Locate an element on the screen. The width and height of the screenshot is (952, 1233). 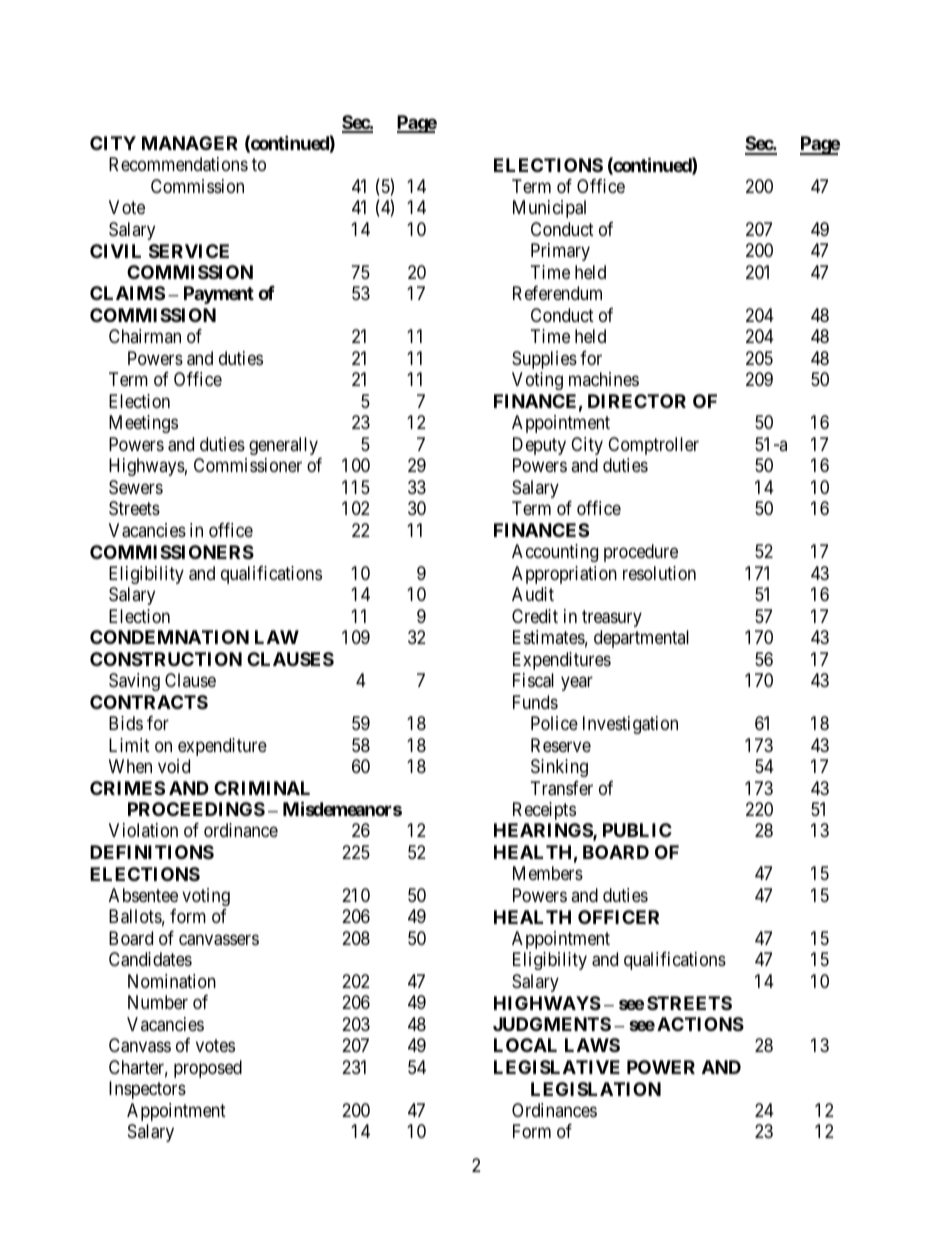
proposed is located at coordinates (208, 1069).
